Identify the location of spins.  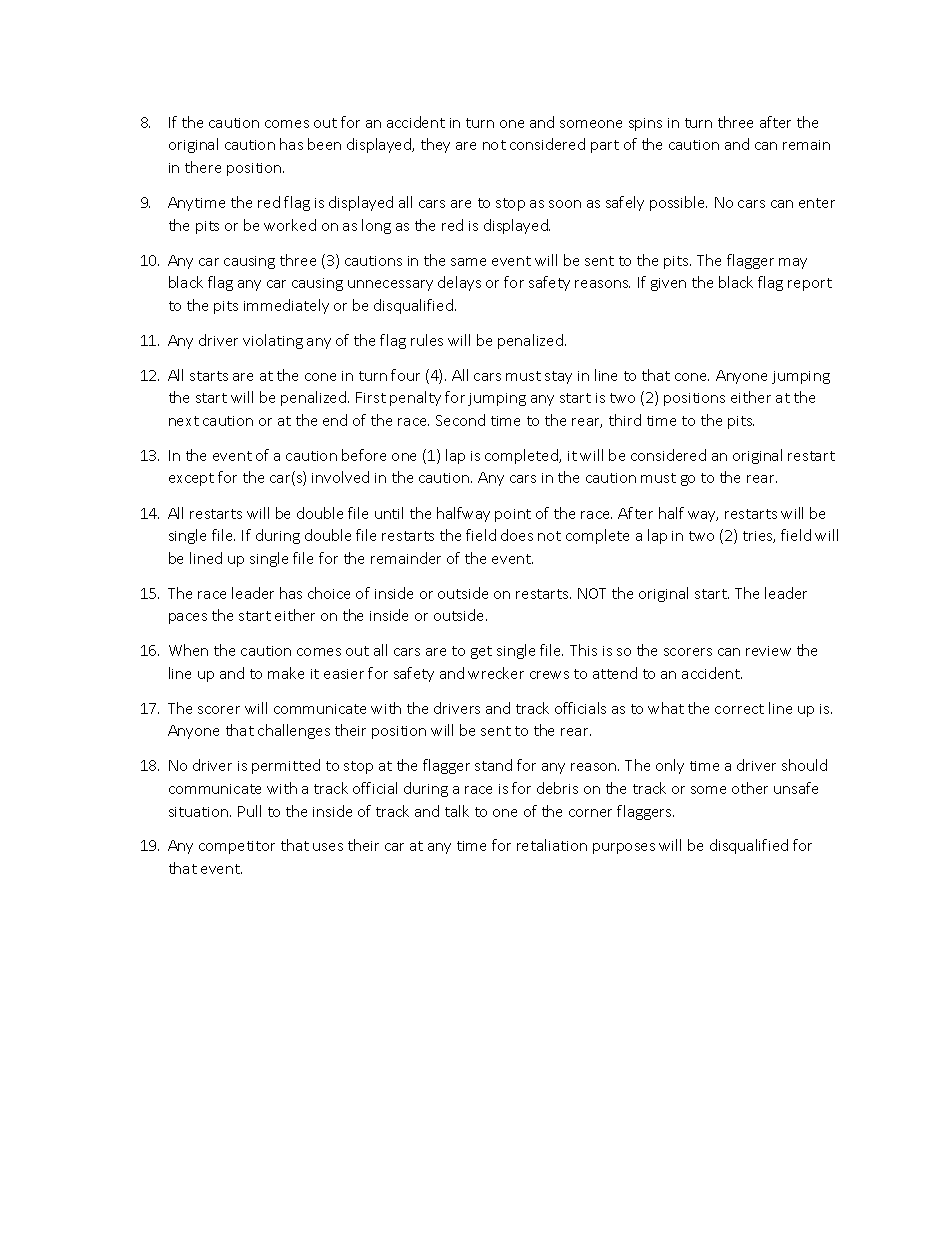
(645, 124).
